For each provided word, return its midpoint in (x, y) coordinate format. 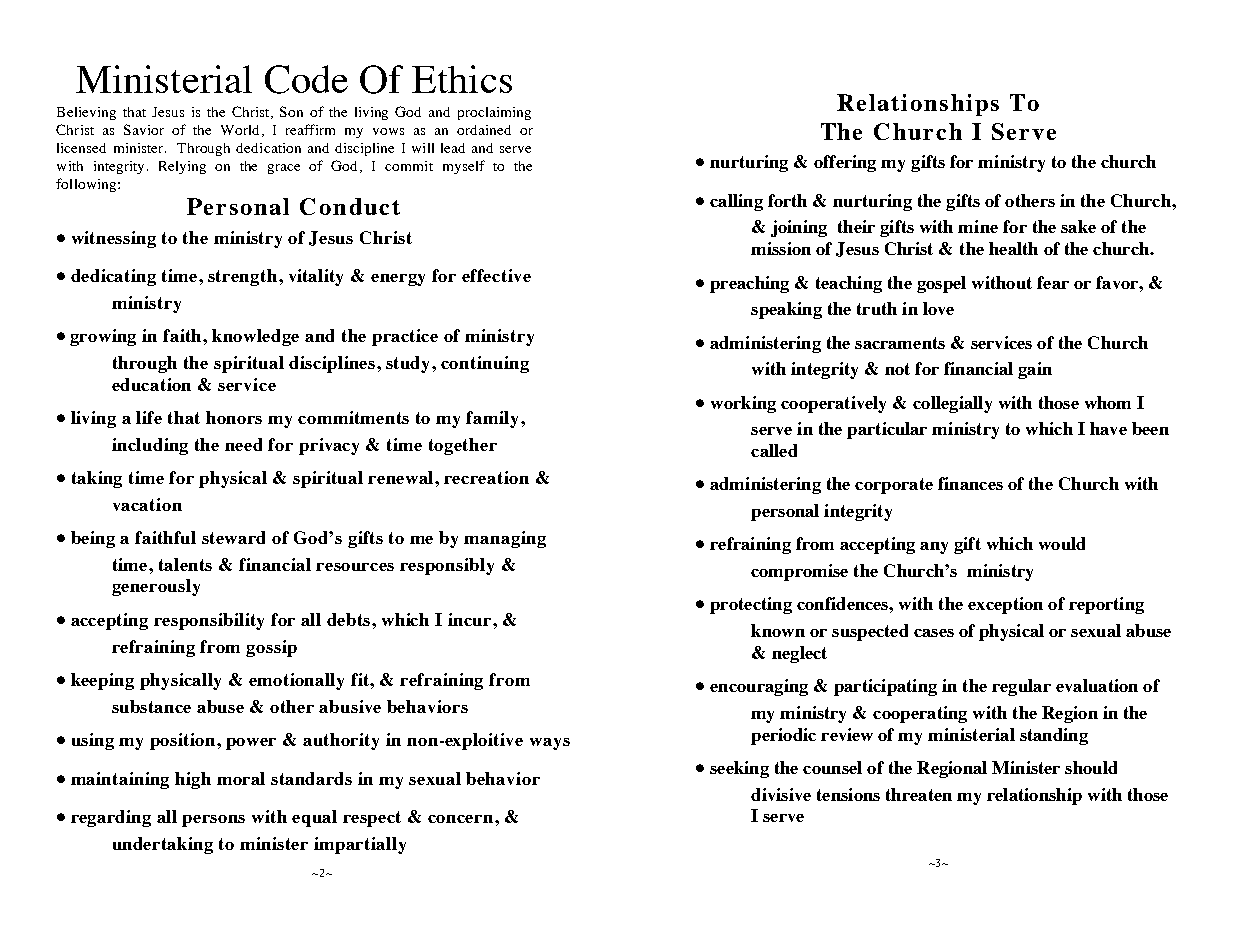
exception (1005, 605)
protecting (751, 605)
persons (213, 821)
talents (185, 564)
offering (845, 163)
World (240, 130)
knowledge (255, 337)
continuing (485, 364)
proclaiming (494, 113)
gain (1035, 370)
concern (462, 819)
